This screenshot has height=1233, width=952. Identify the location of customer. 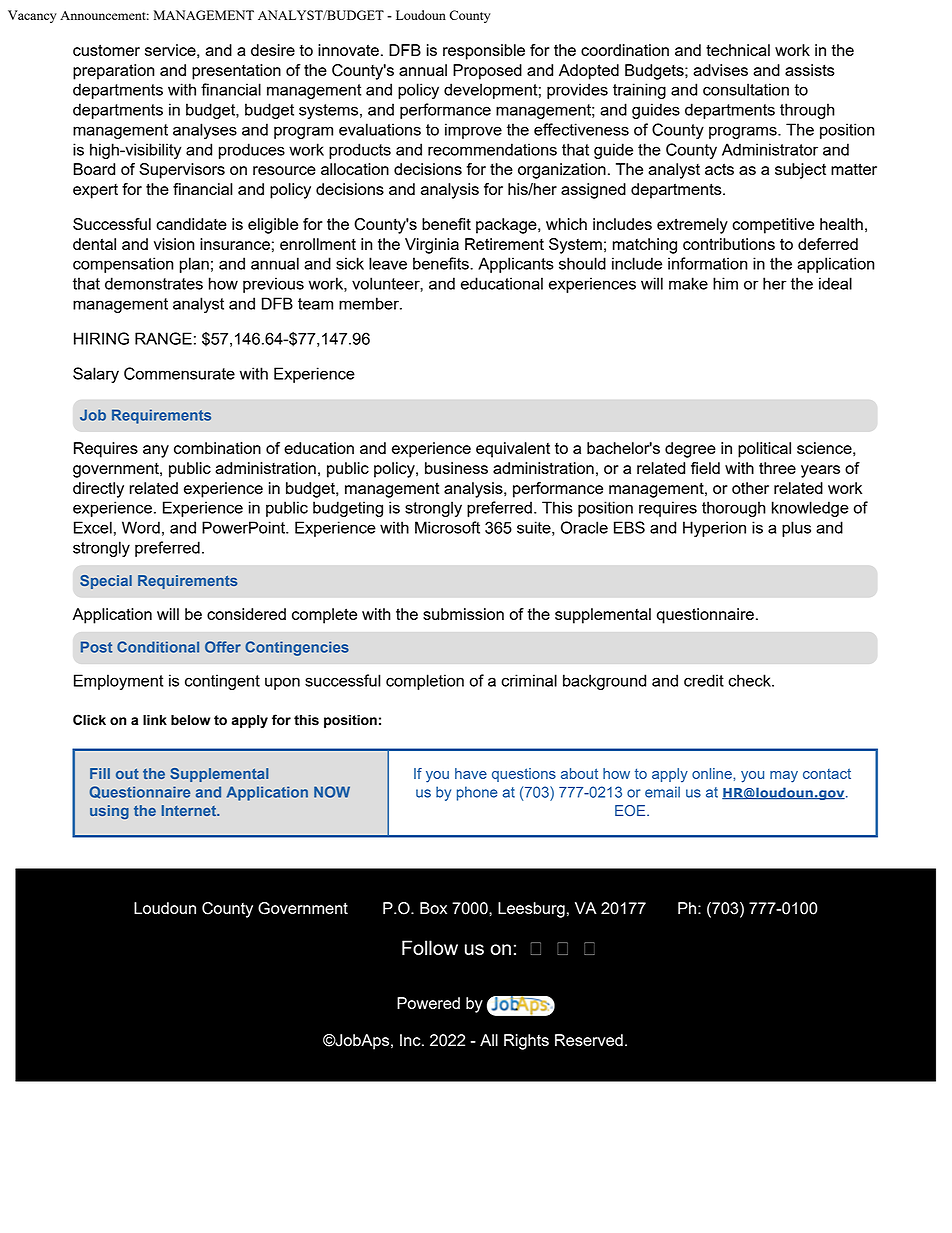
(106, 50).
